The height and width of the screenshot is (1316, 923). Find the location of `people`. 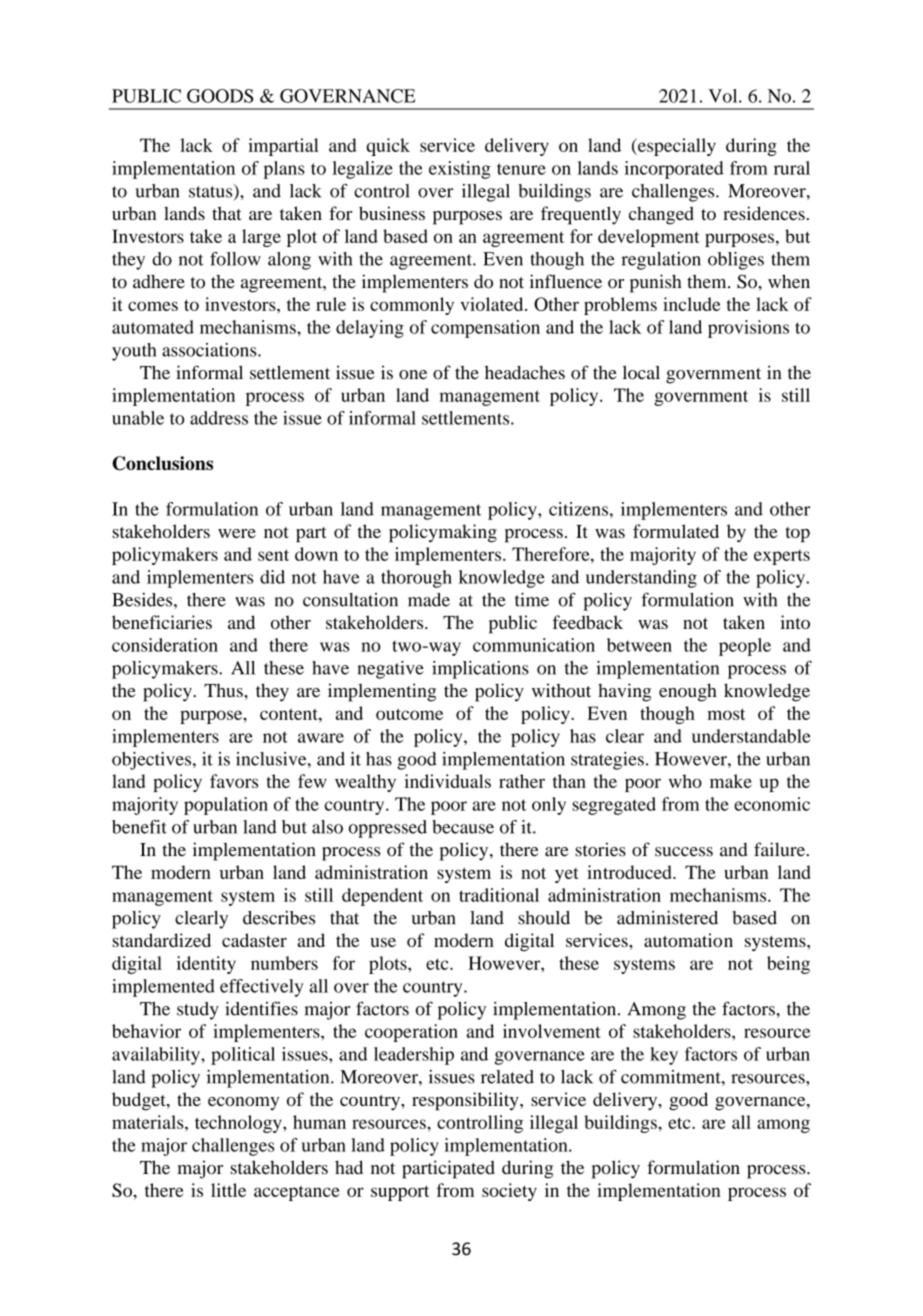

people is located at coordinates (745, 647).
